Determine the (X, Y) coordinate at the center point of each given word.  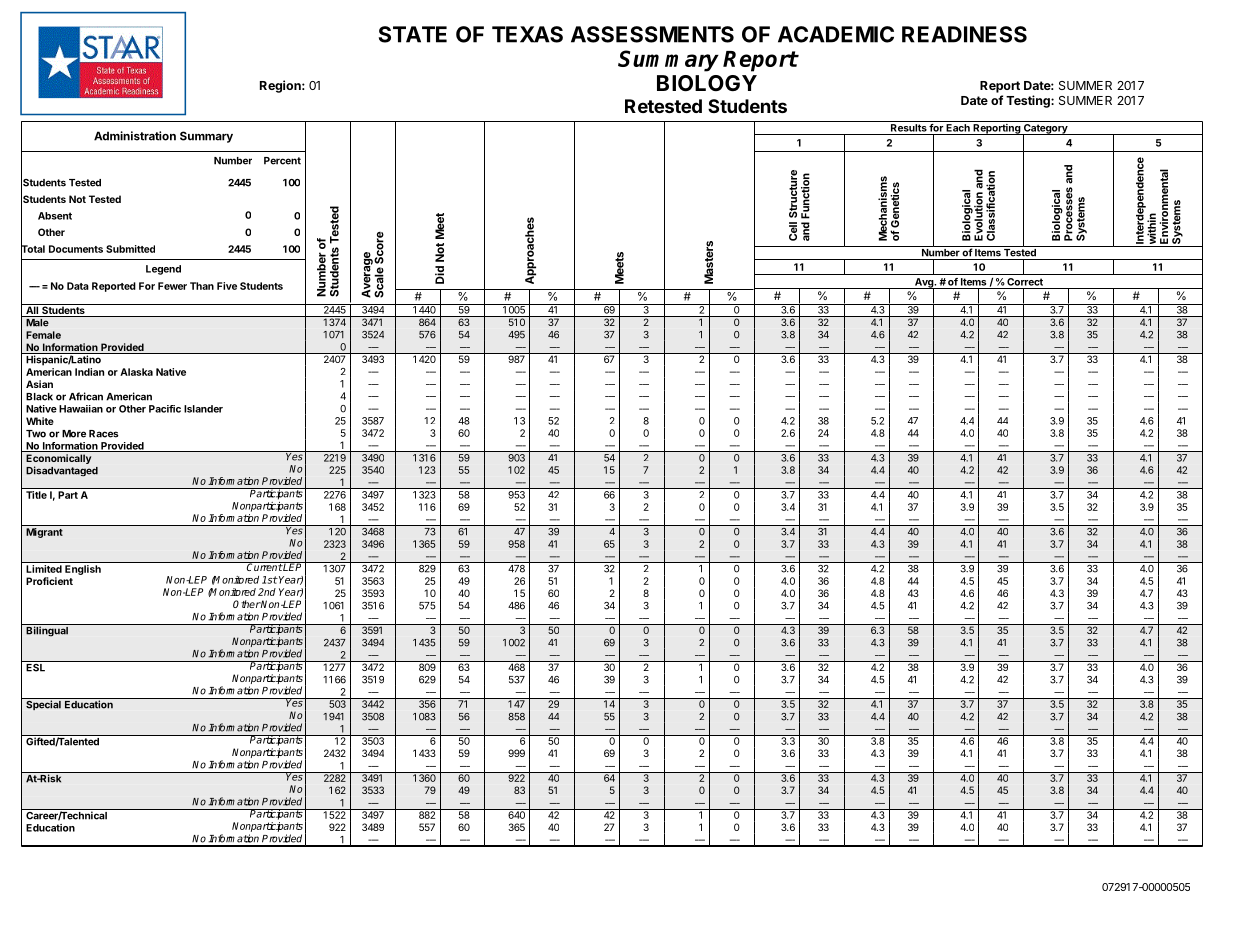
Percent (282, 161)
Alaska (136, 372)
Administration (135, 136)
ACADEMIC (836, 34)
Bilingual (47, 631)
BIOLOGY (707, 83)
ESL (36, 666)
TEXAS (527, 34)
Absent (55, 216)
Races (104, 434)
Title (36, 495)
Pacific (165, 409)
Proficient (49, 581)
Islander (203, 409)
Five (227, 286)
